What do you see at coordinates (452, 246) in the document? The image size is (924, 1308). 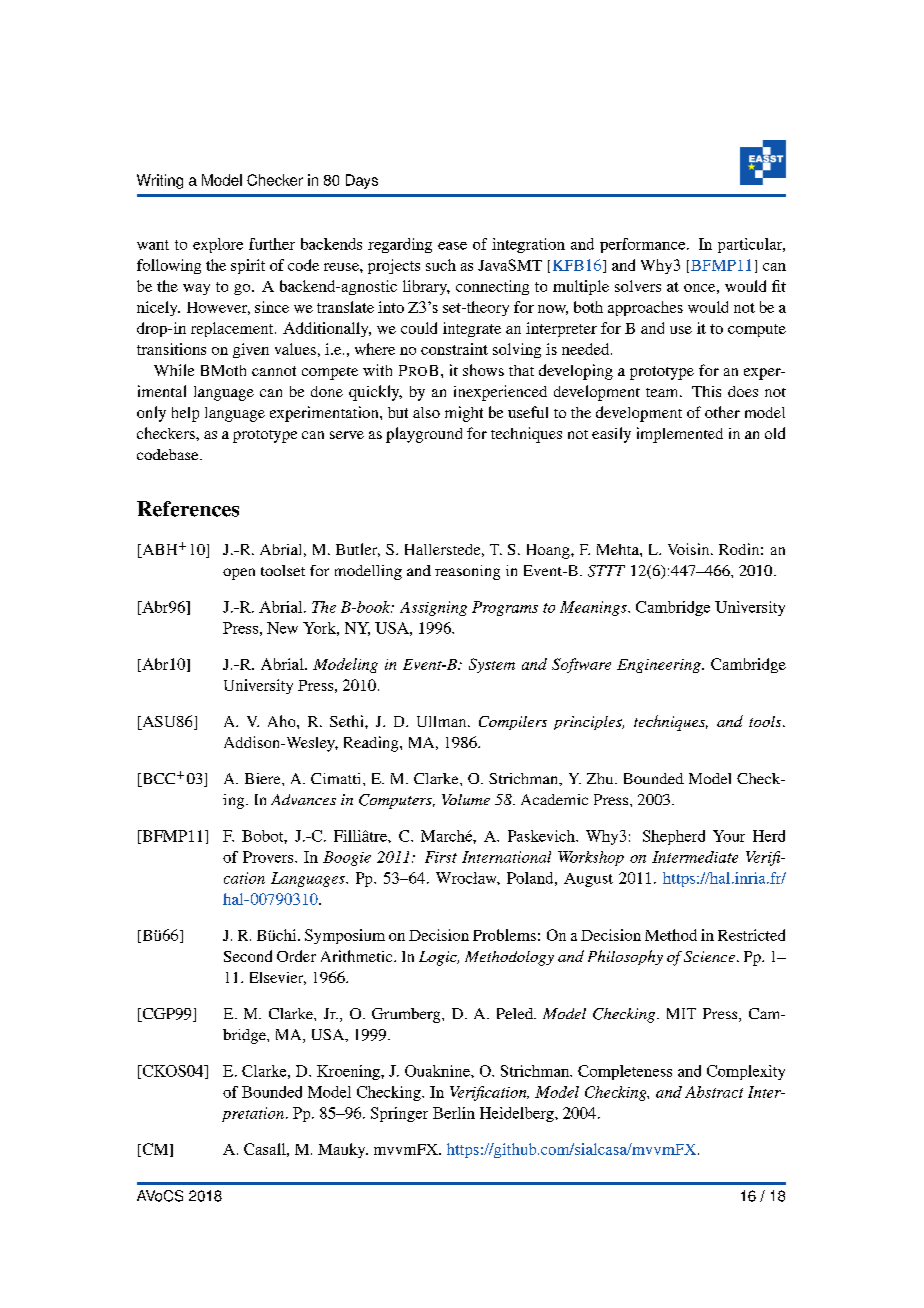 I see `ease` at bounding box center [452, 246].
